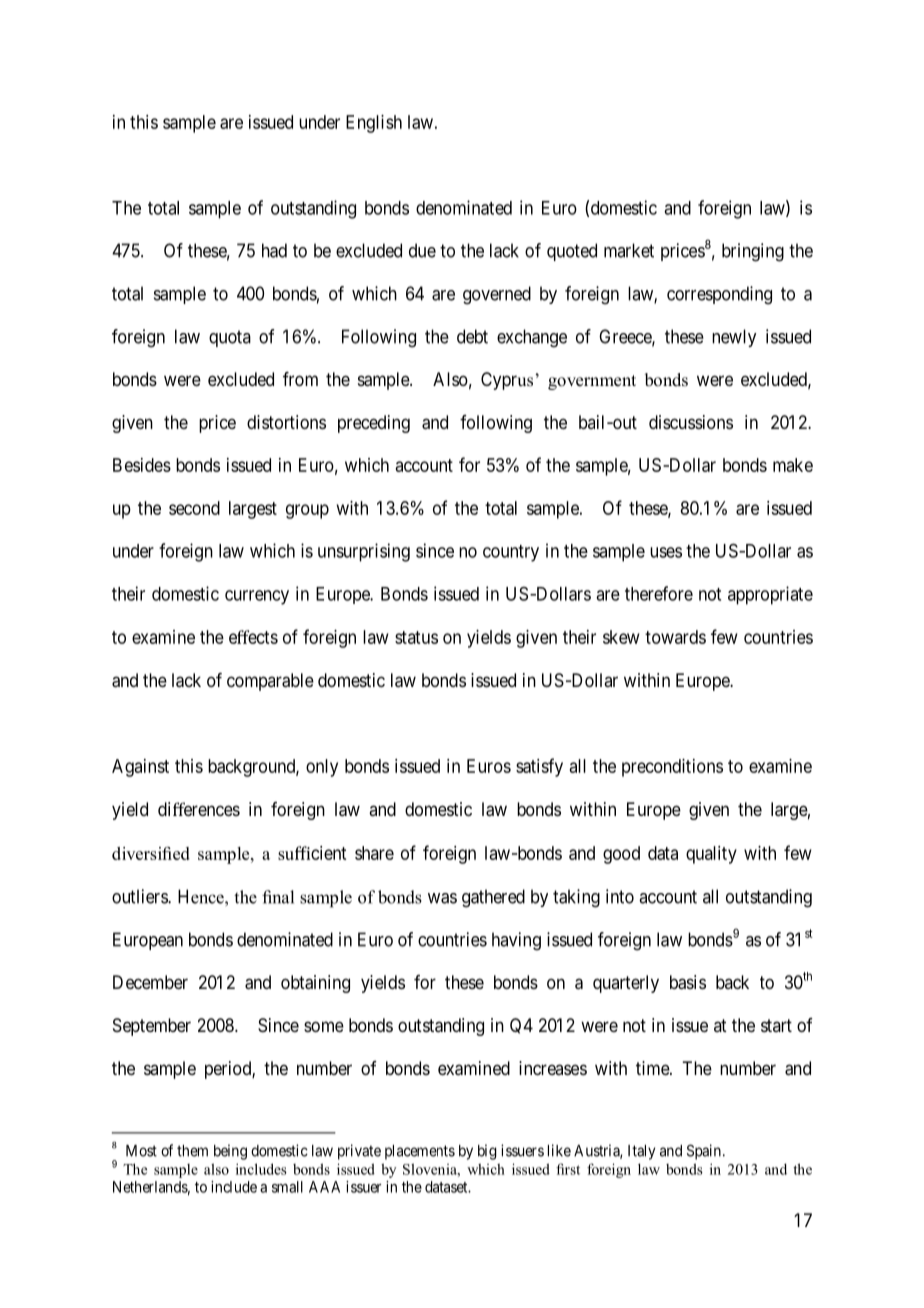  Describe the element at coordinates (230, 1152) in the document. I see `being` at that location.
